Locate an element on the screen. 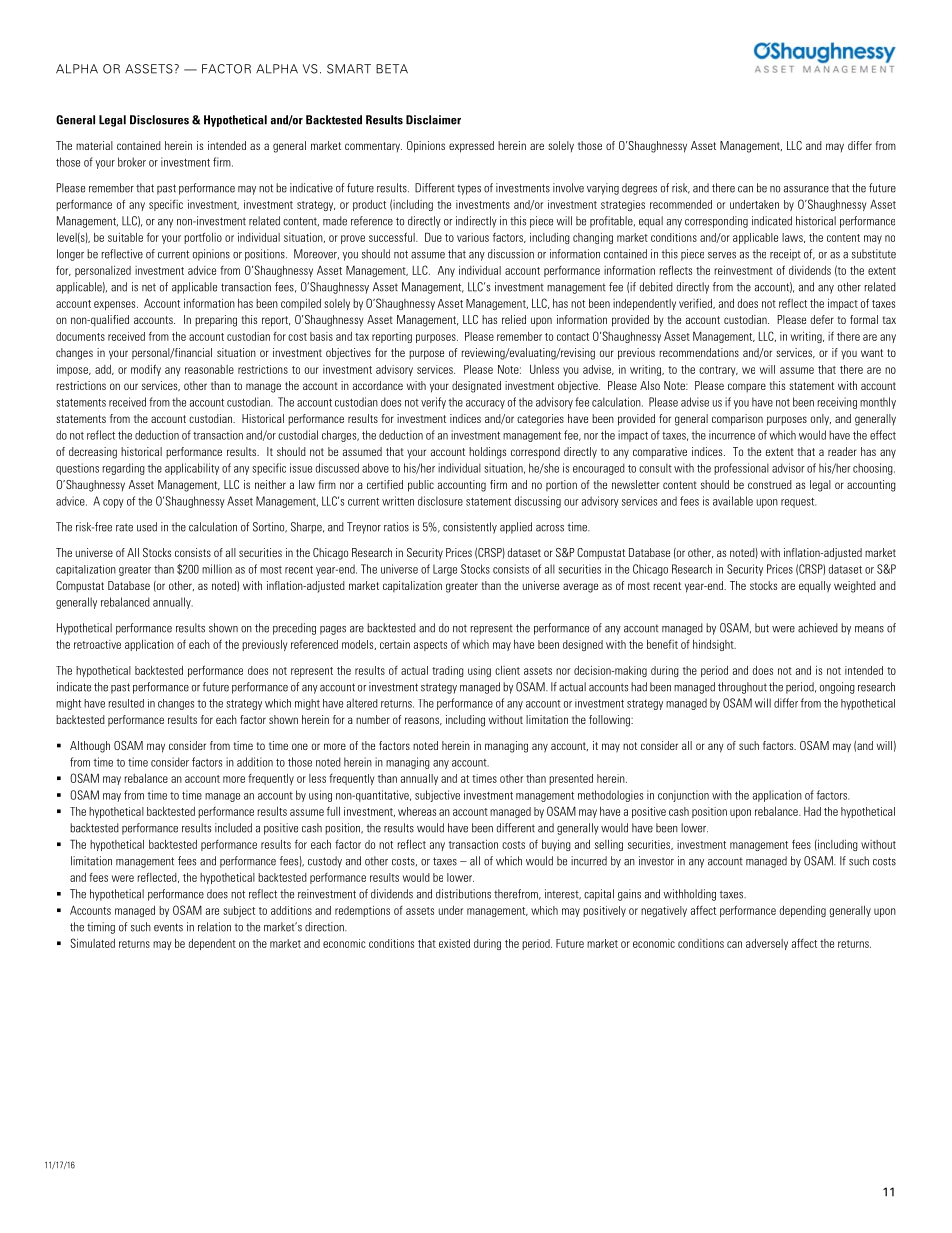  used is located at coordinates (147, 527).
